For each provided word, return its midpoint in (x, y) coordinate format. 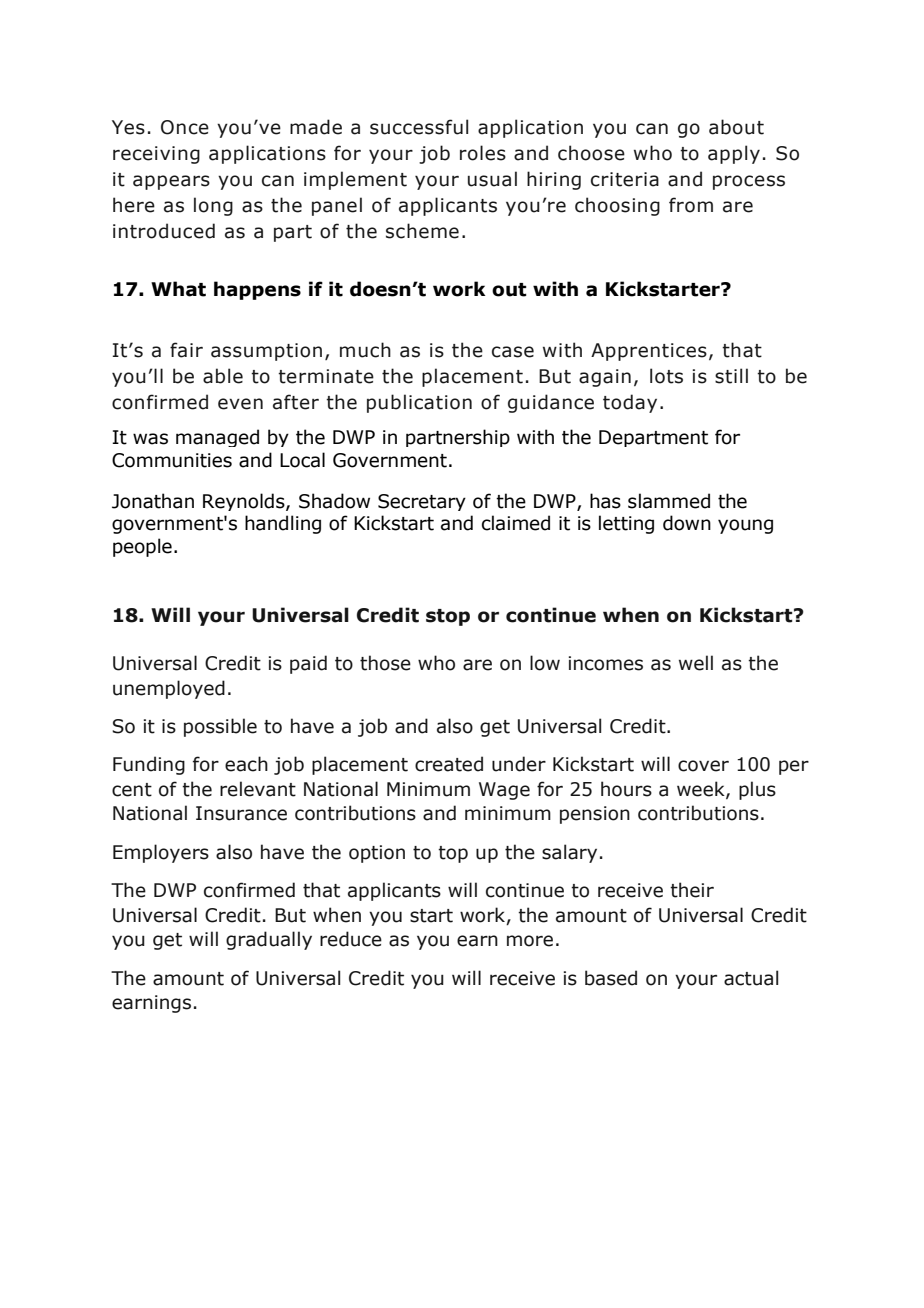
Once (185, 127)
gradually (269, 940)
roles (483, 153)
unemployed (169, 689)
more (530, 941)
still (731, 376)
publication (419, 403)
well (696, 663)
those (385, 663)
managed (217, 438)
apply (734, 154)
